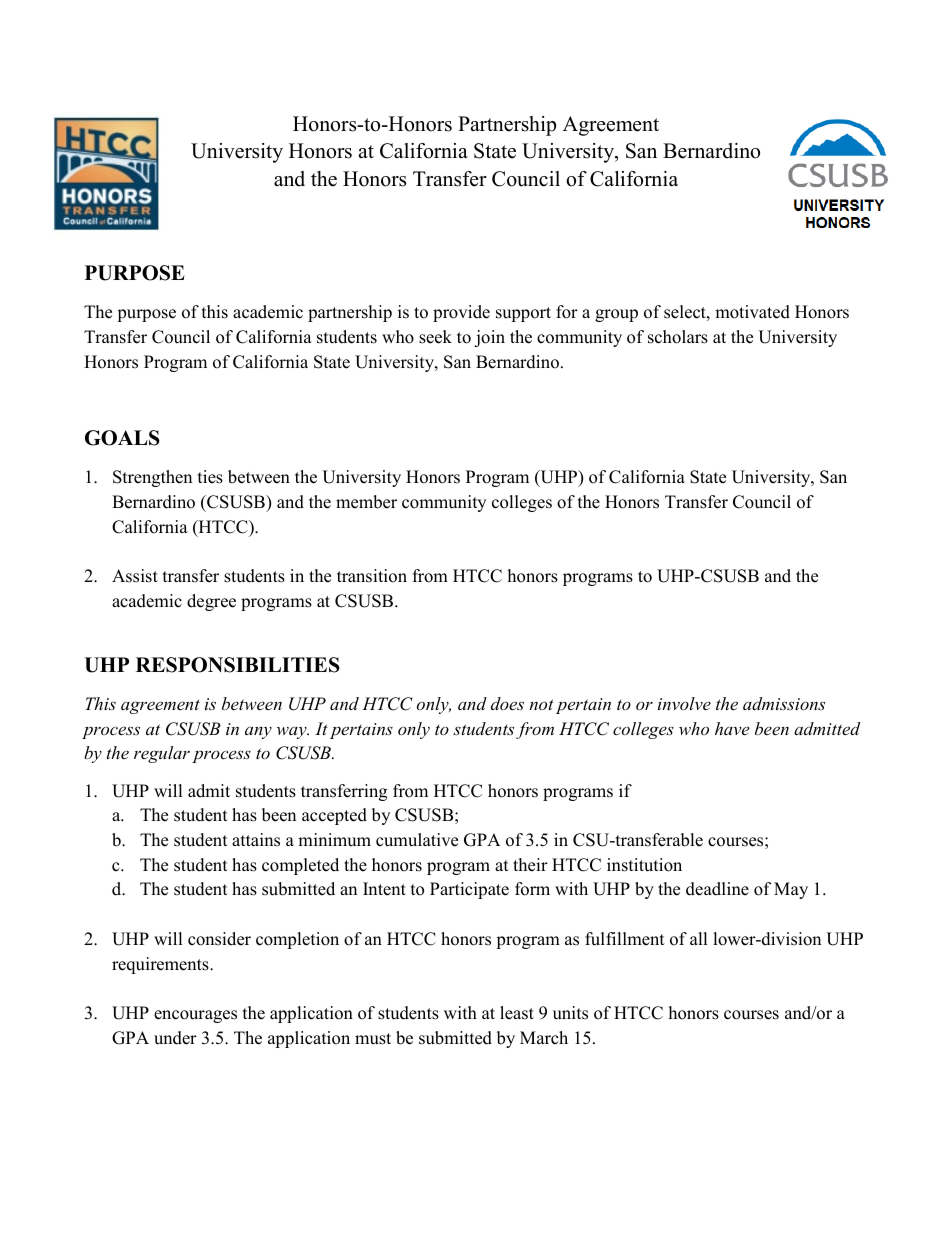 The height and width of the document is (1233, 952). What do you see at coordinates (152, 478) in the document?
I see `Strengthen` at bounding box center [152, 478].
